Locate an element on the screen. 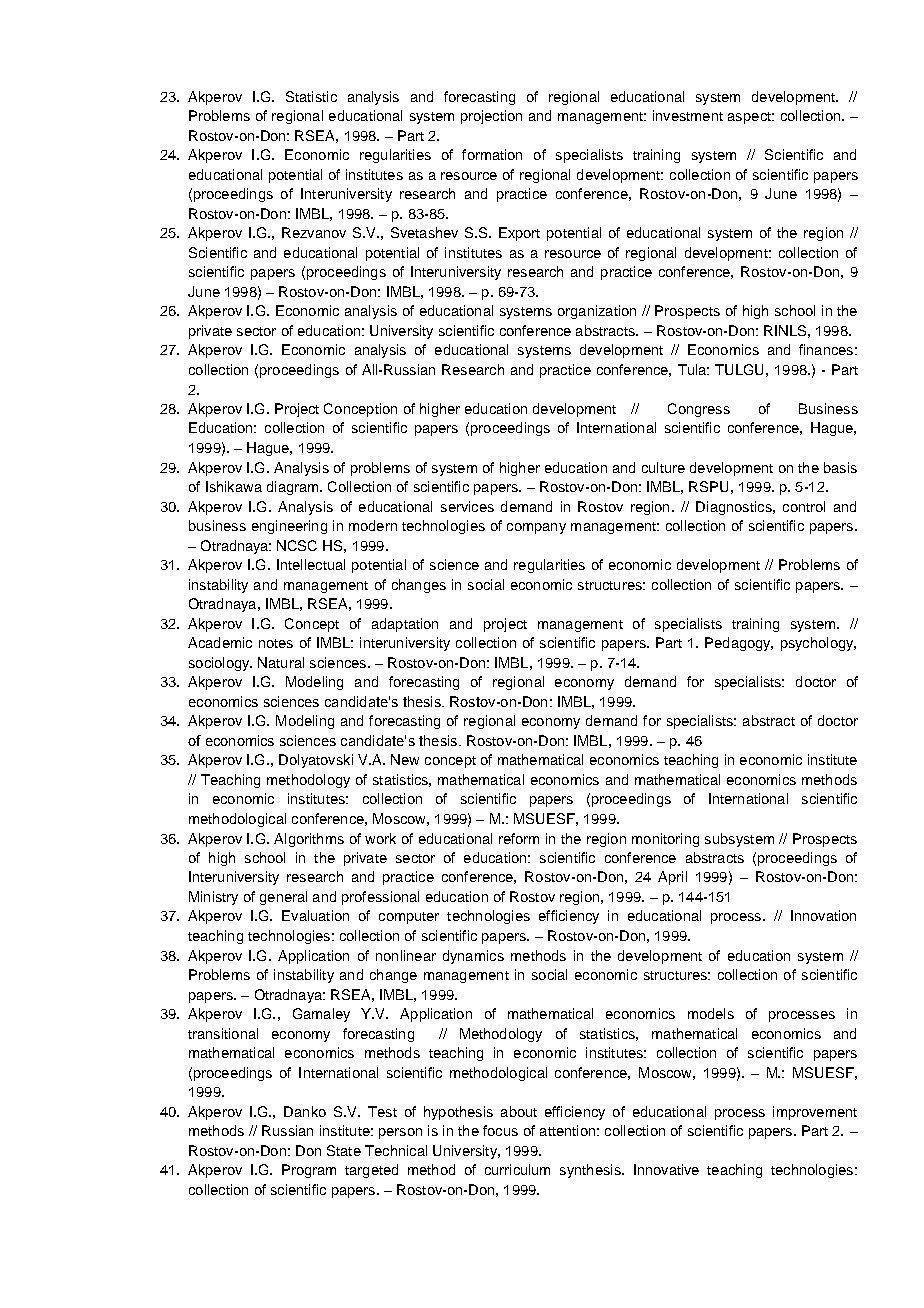 The image size is (924, 1308). general is located at coordinates (283, 898).
